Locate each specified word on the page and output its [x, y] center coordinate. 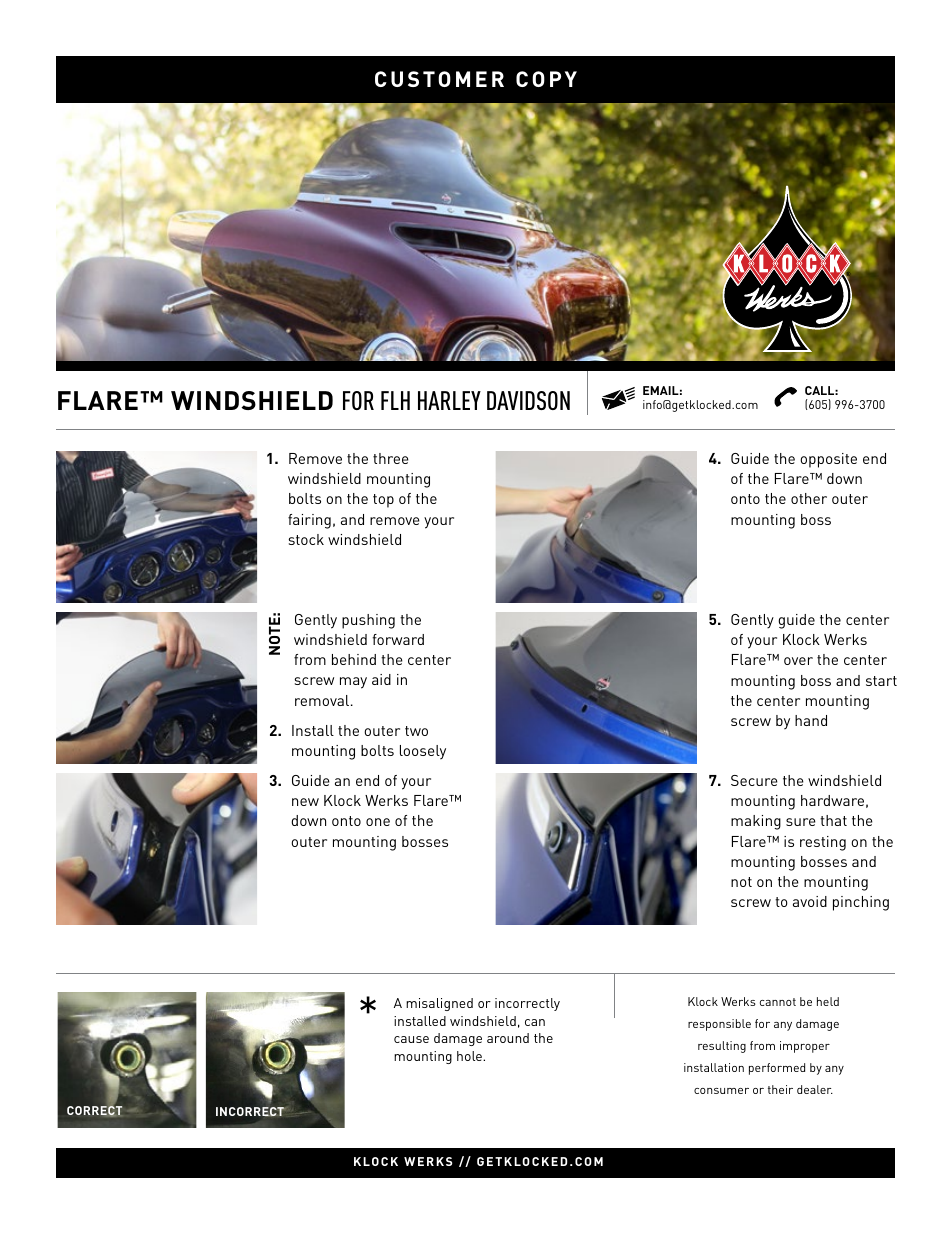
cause [411, 1039]
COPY [546, 79]
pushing [368, 621]
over [798, 661]
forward [398, 639]
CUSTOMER [439, 79]
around [508, 1038]
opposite [828, 460]
